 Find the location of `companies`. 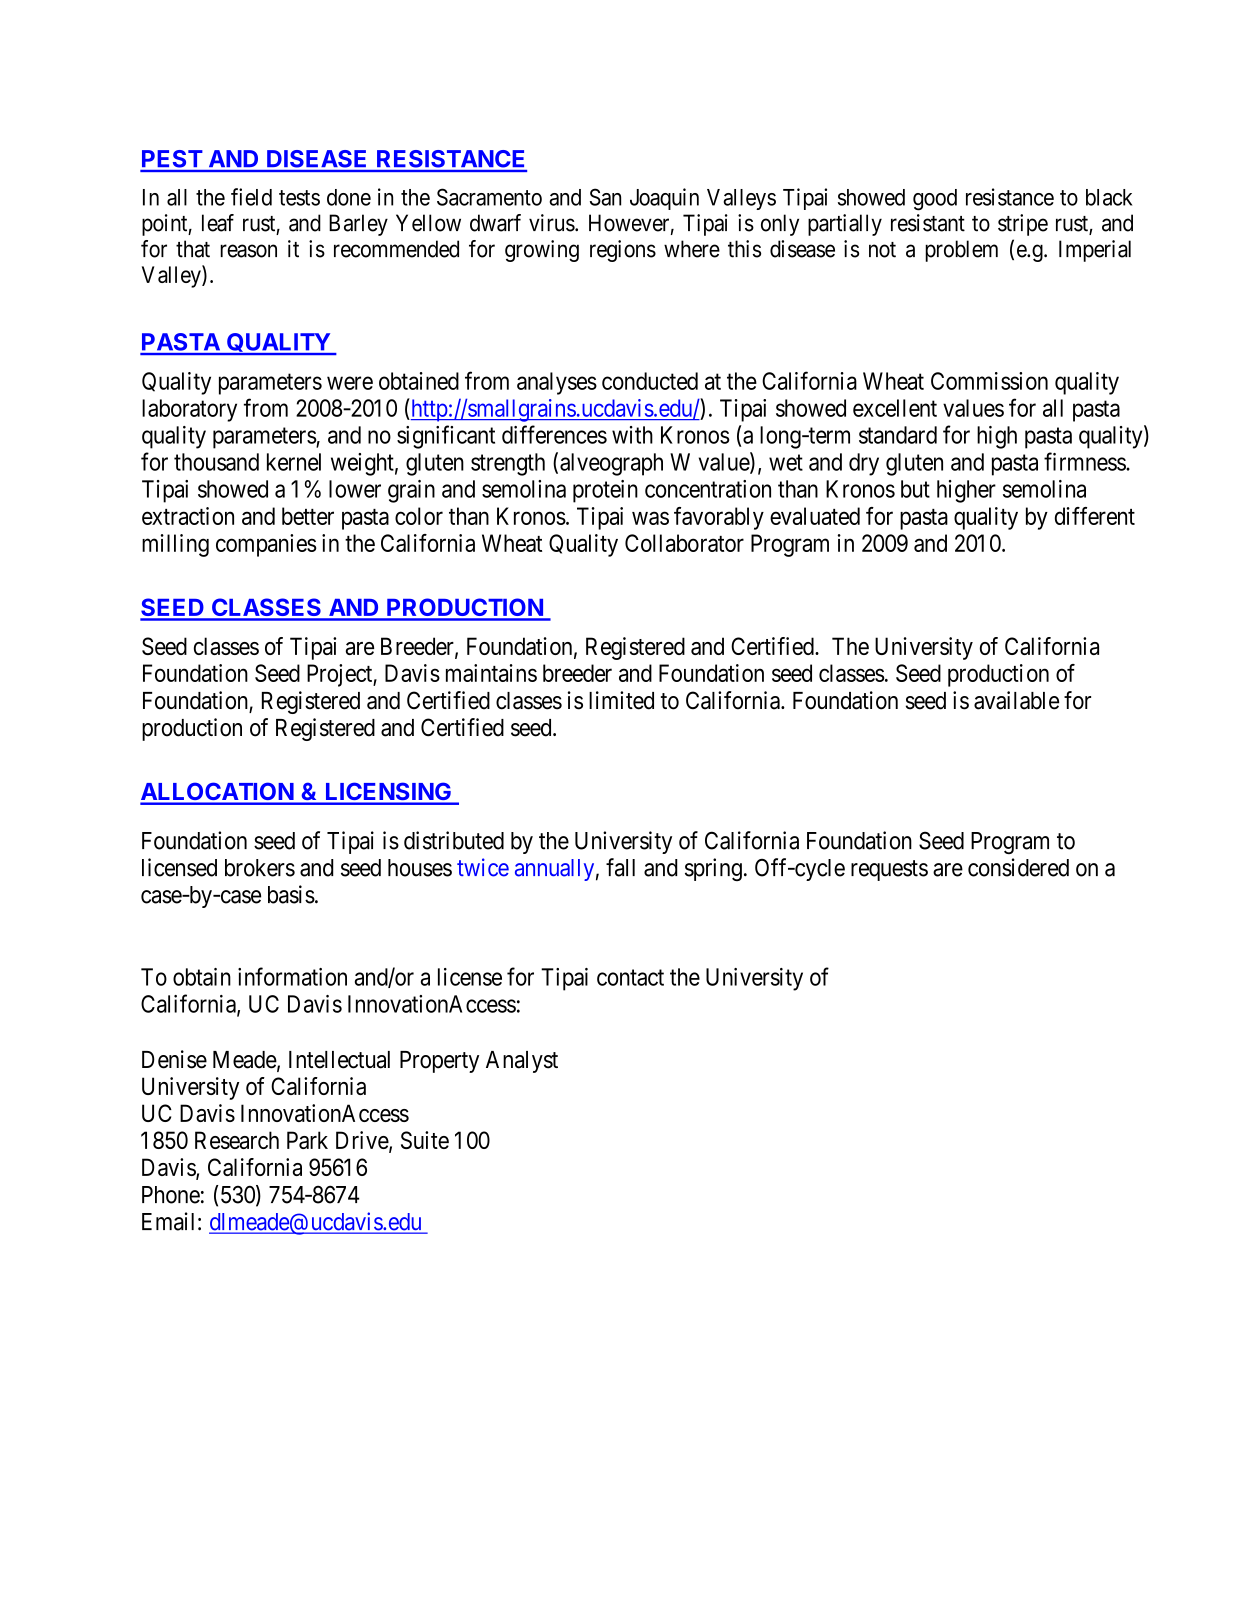

companies is located at coordinates (266, 545).
